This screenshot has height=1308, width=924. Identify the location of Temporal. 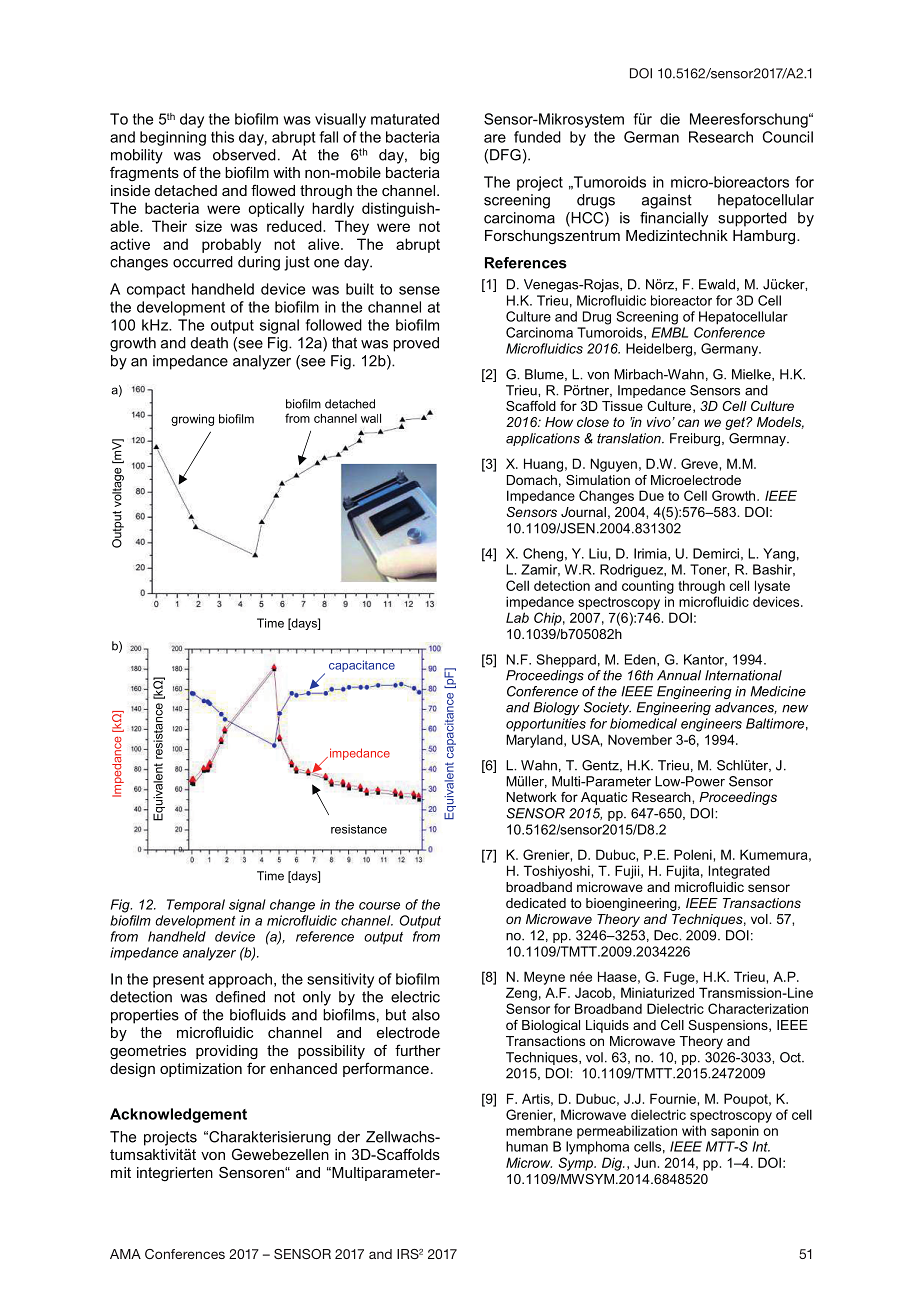
(196, 906).
